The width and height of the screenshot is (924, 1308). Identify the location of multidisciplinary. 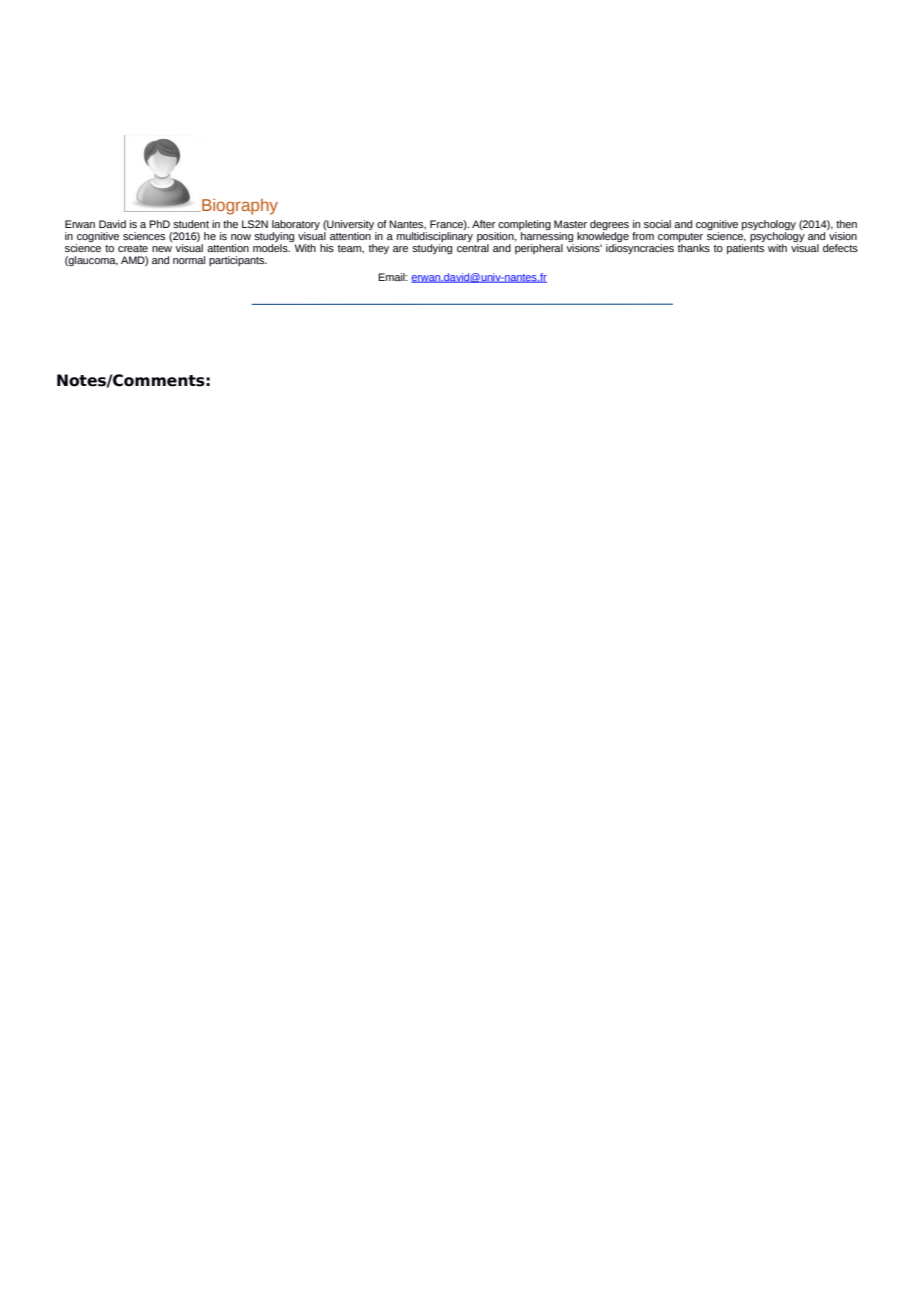
(435, 235).
